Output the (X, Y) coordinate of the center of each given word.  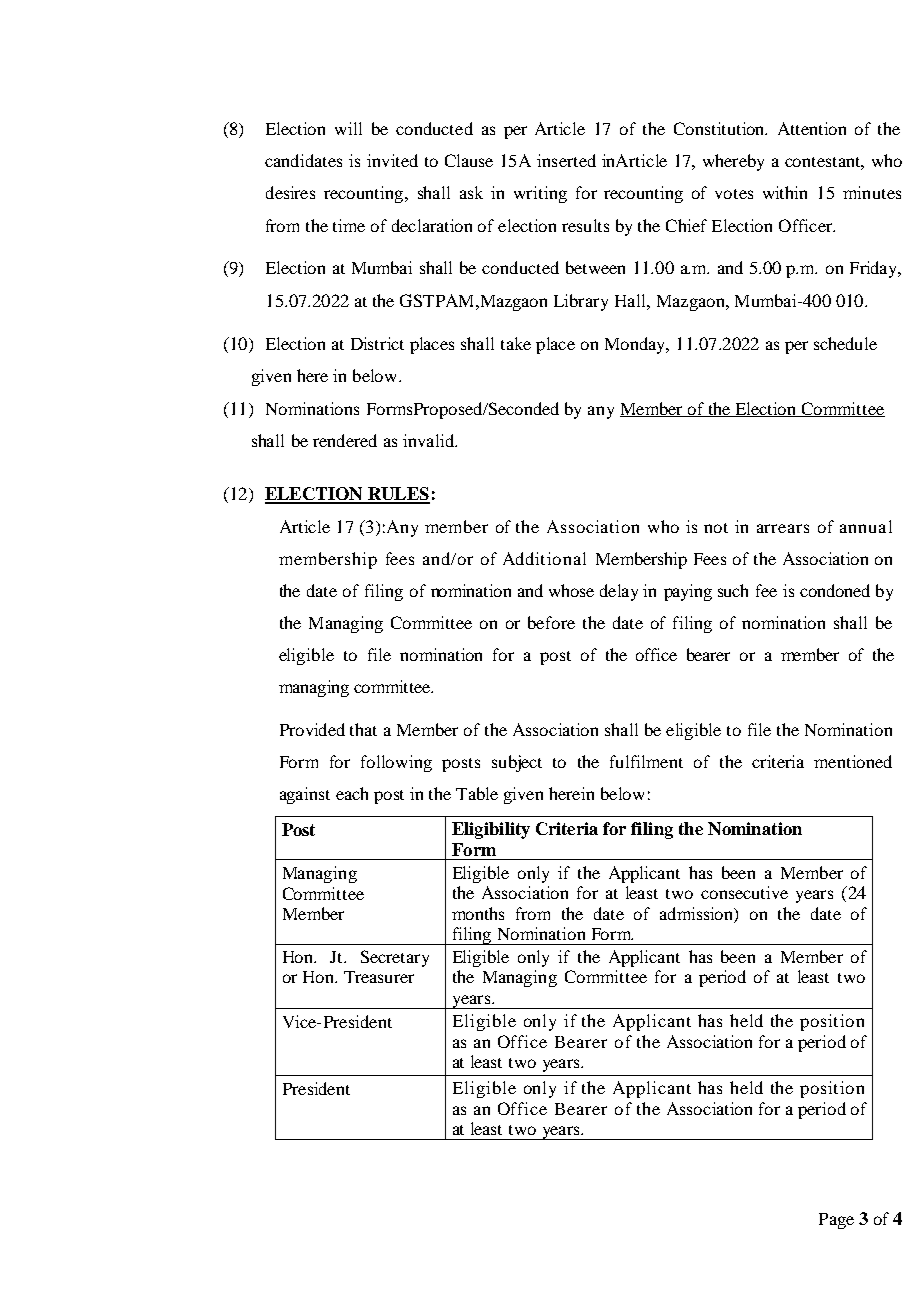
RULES (398, 495)
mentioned (853, 761)
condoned (835, 590)
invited (392, 160)
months (478, 913)
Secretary (395, 958)
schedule (845, 343)
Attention (812, 128)
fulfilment (646, 761)
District (377, 343)
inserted (566, 160)
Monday (637, 345)
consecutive (744, 892)
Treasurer (379, 977)
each (352, 793)
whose (571, 590)
